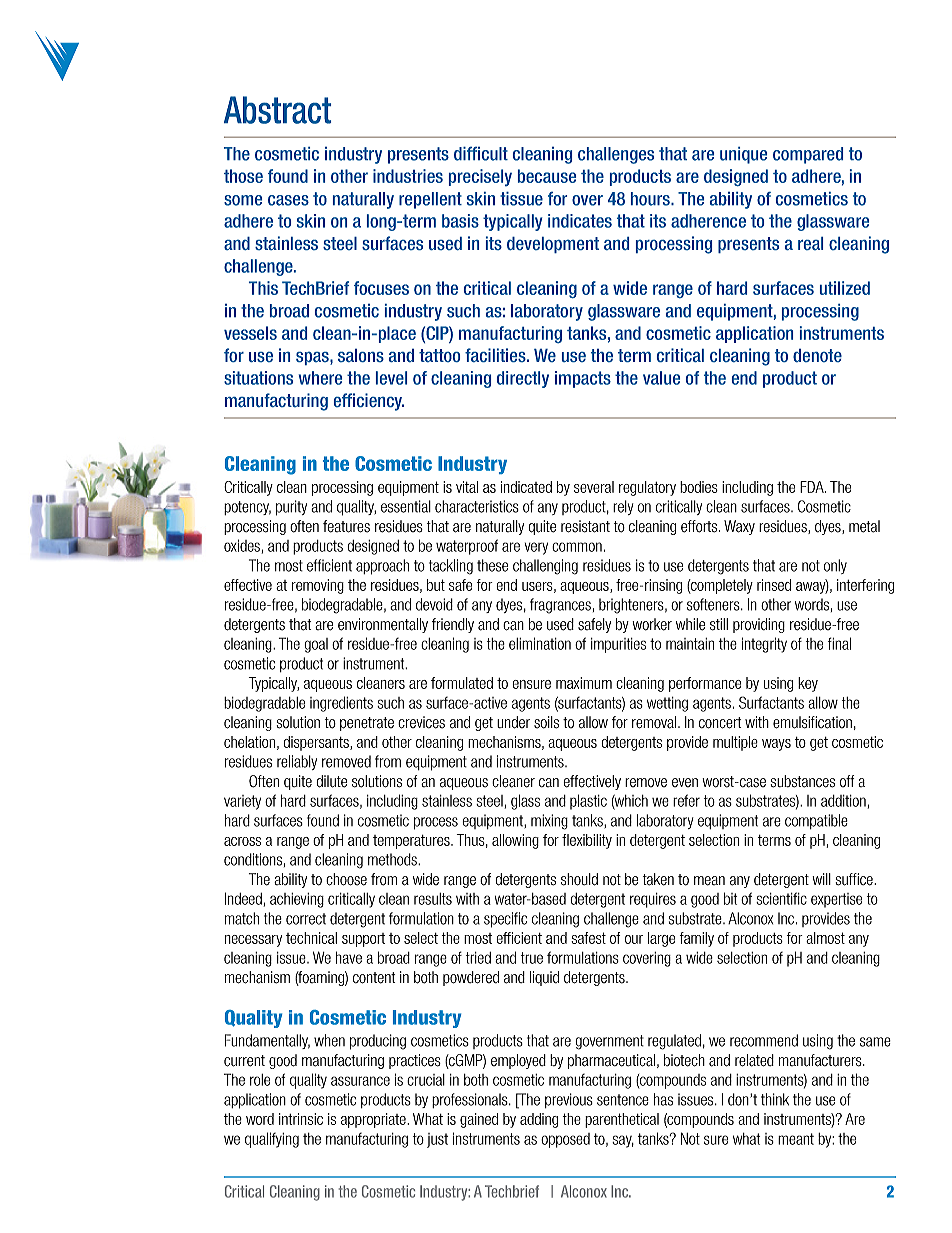 This page has height=1233, width=952. What do you see at coordinates (316, 645) in the page?
I see `goal` at bounding box center [316, 645].
